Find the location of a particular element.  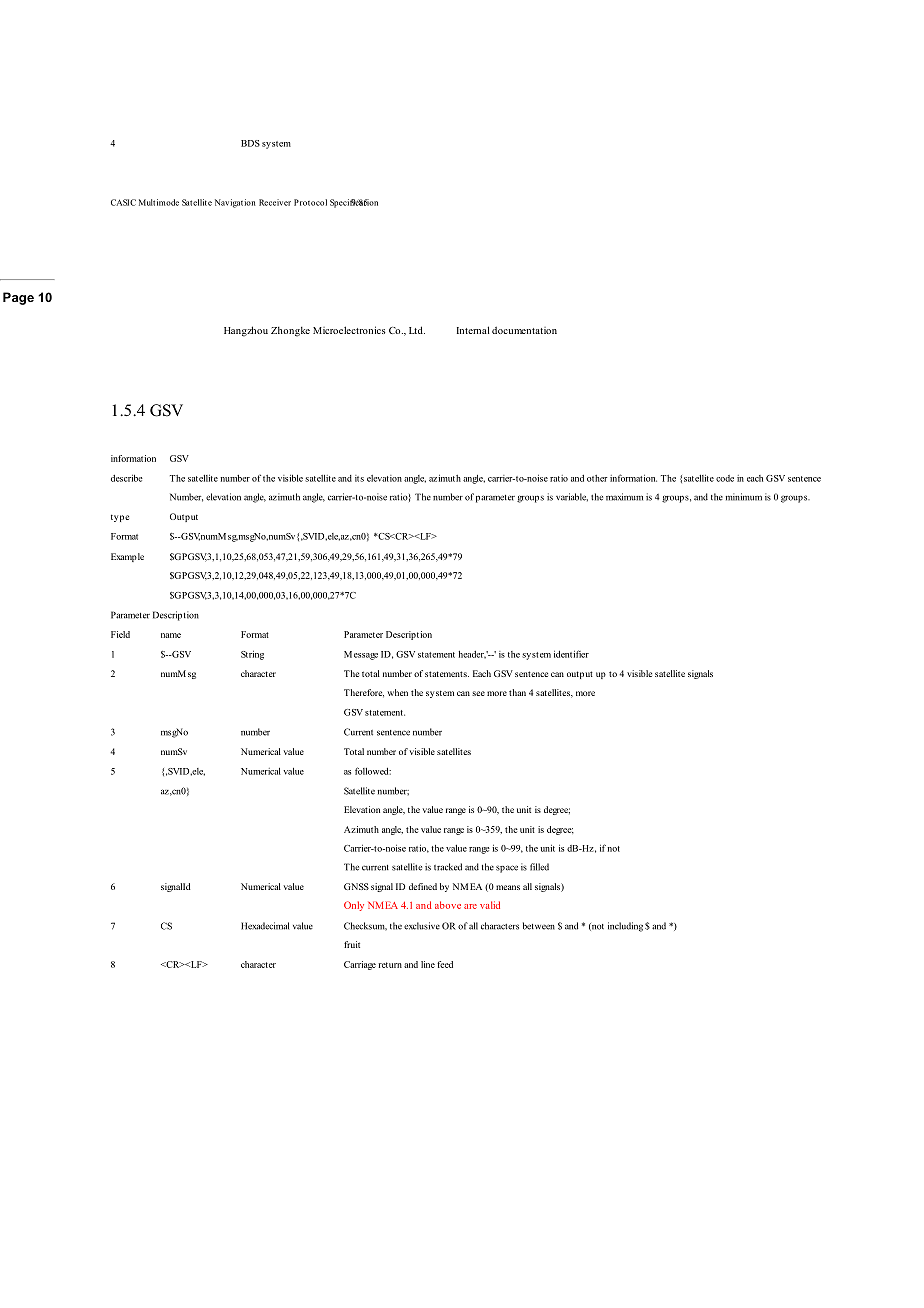

fruit is located at coordinates (352, 944).
